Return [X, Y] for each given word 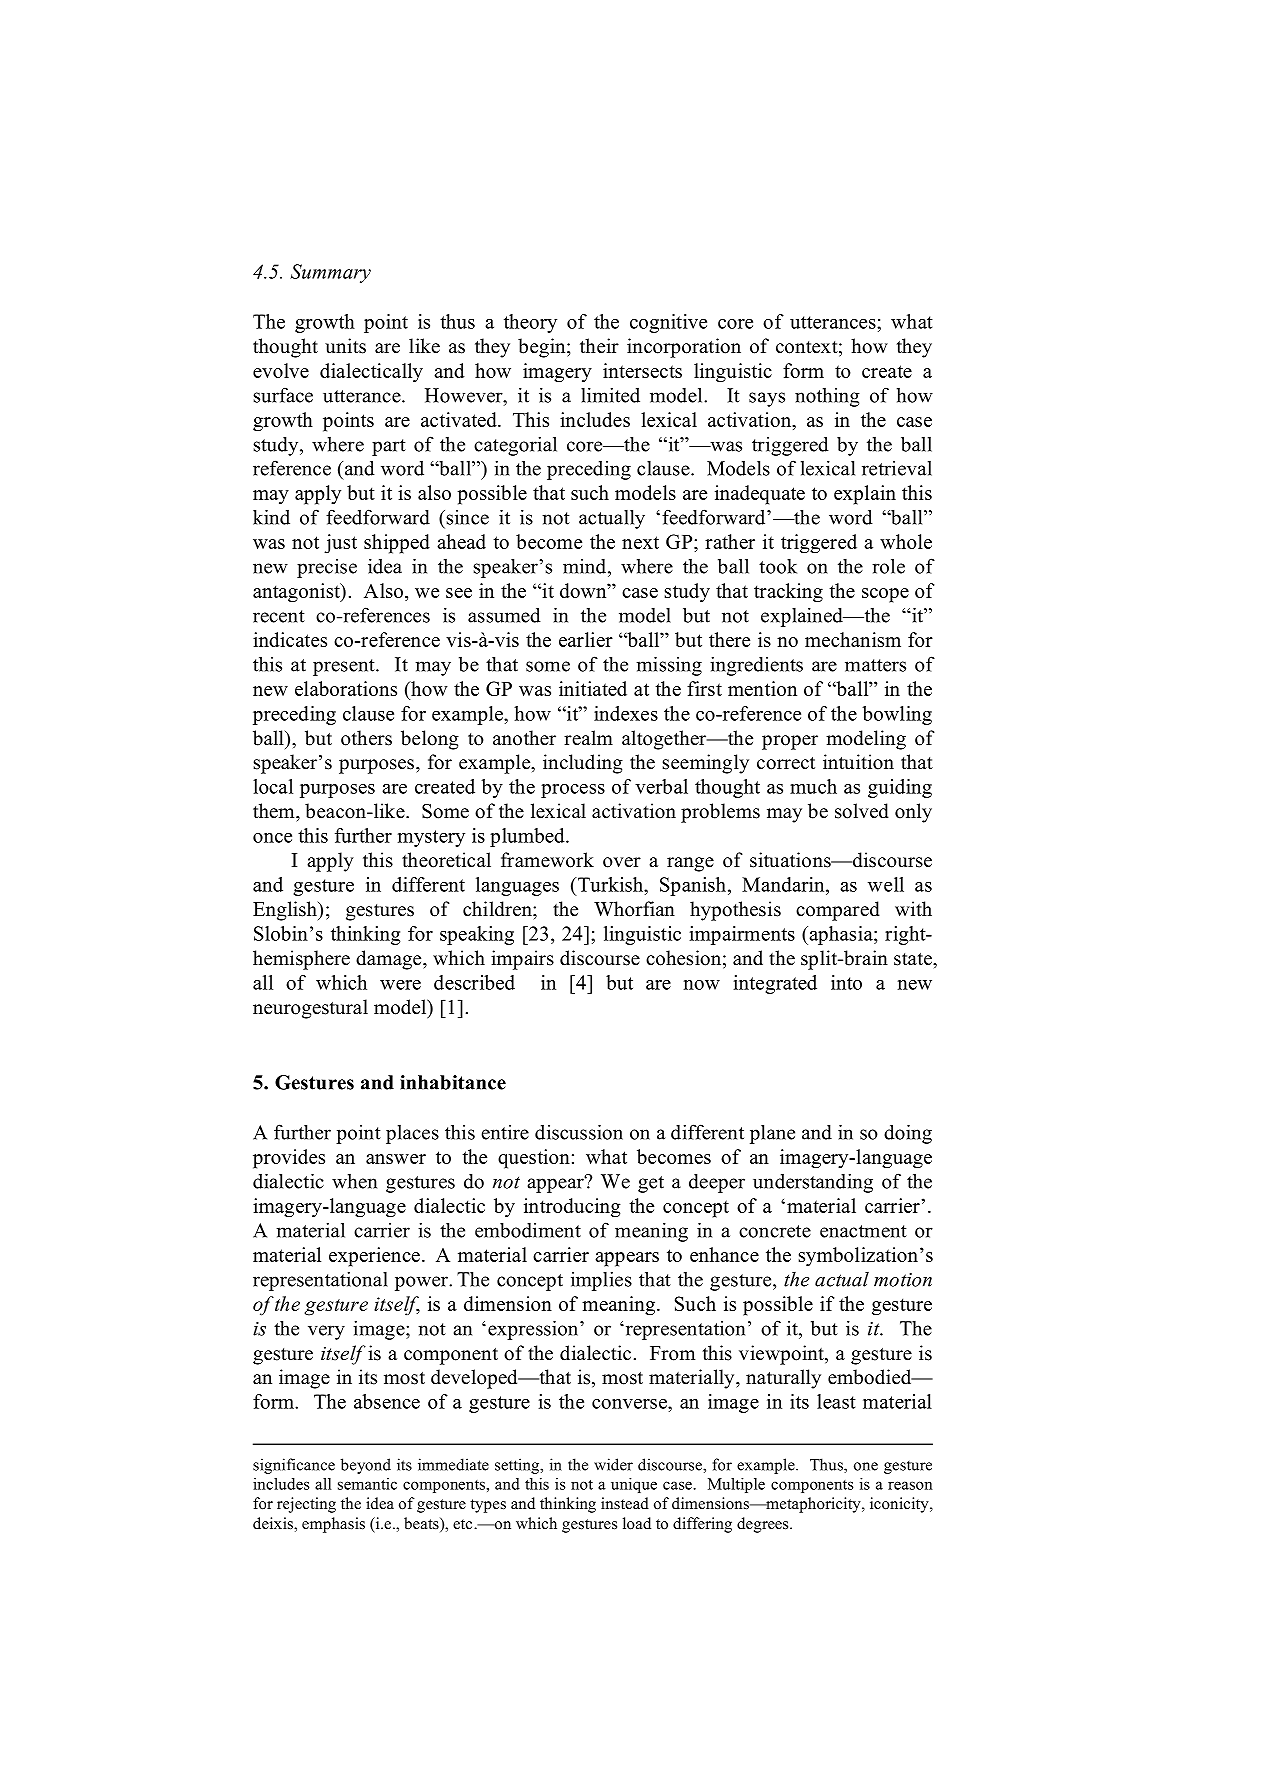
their [599, 346]
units [345, 346]
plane [772, 1134]
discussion [579, 1132]
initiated [593, 688]
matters [875, 665]
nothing [827, 397]
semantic [367, 1484]
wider [613, 1464]
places [412, 1134]
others [366, 738]
